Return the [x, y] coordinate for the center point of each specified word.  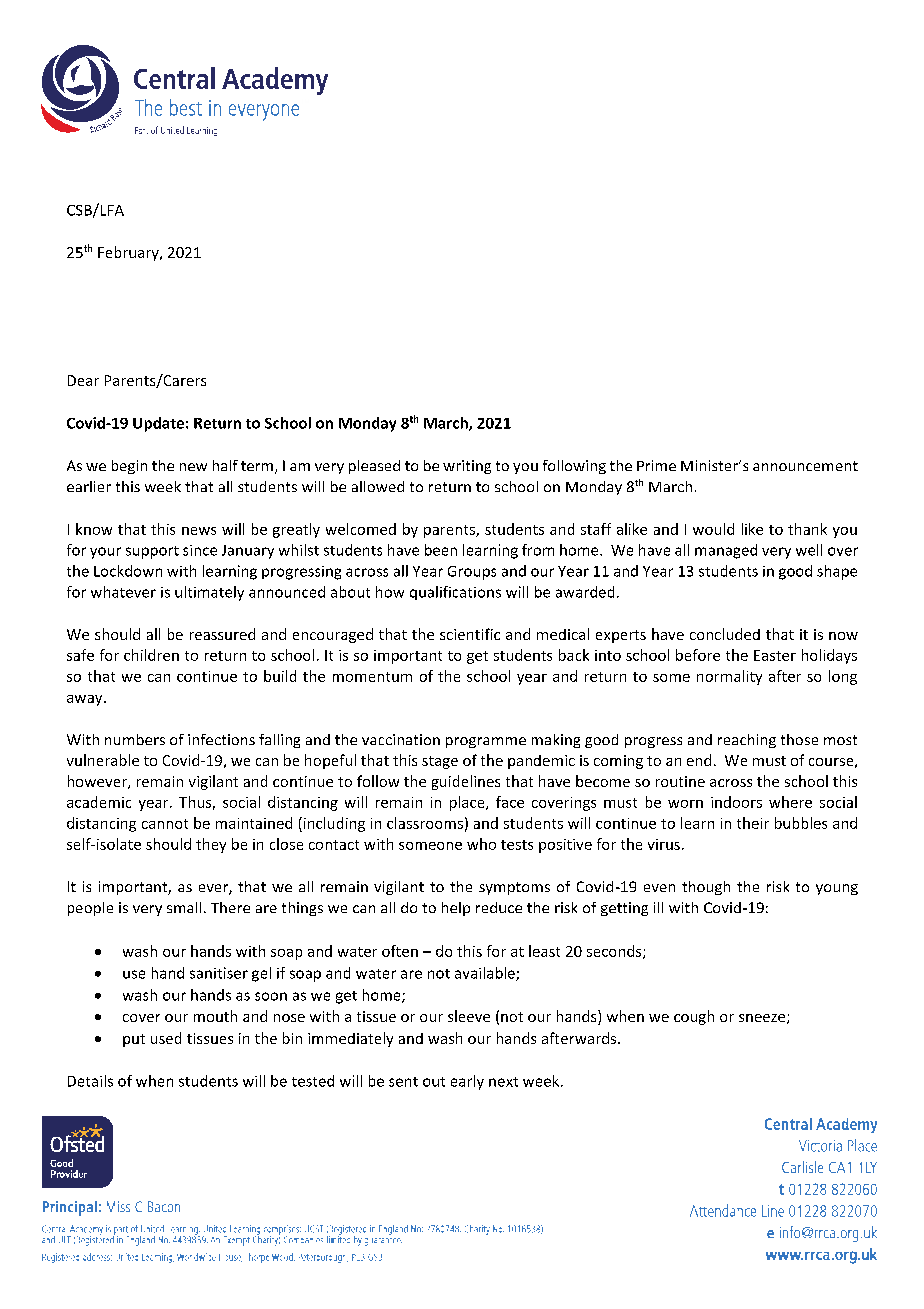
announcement [805, 466]
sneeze [763, 1019]
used [166, 1038]
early [467, 1082]
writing [467, 467]
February [129, 253]
